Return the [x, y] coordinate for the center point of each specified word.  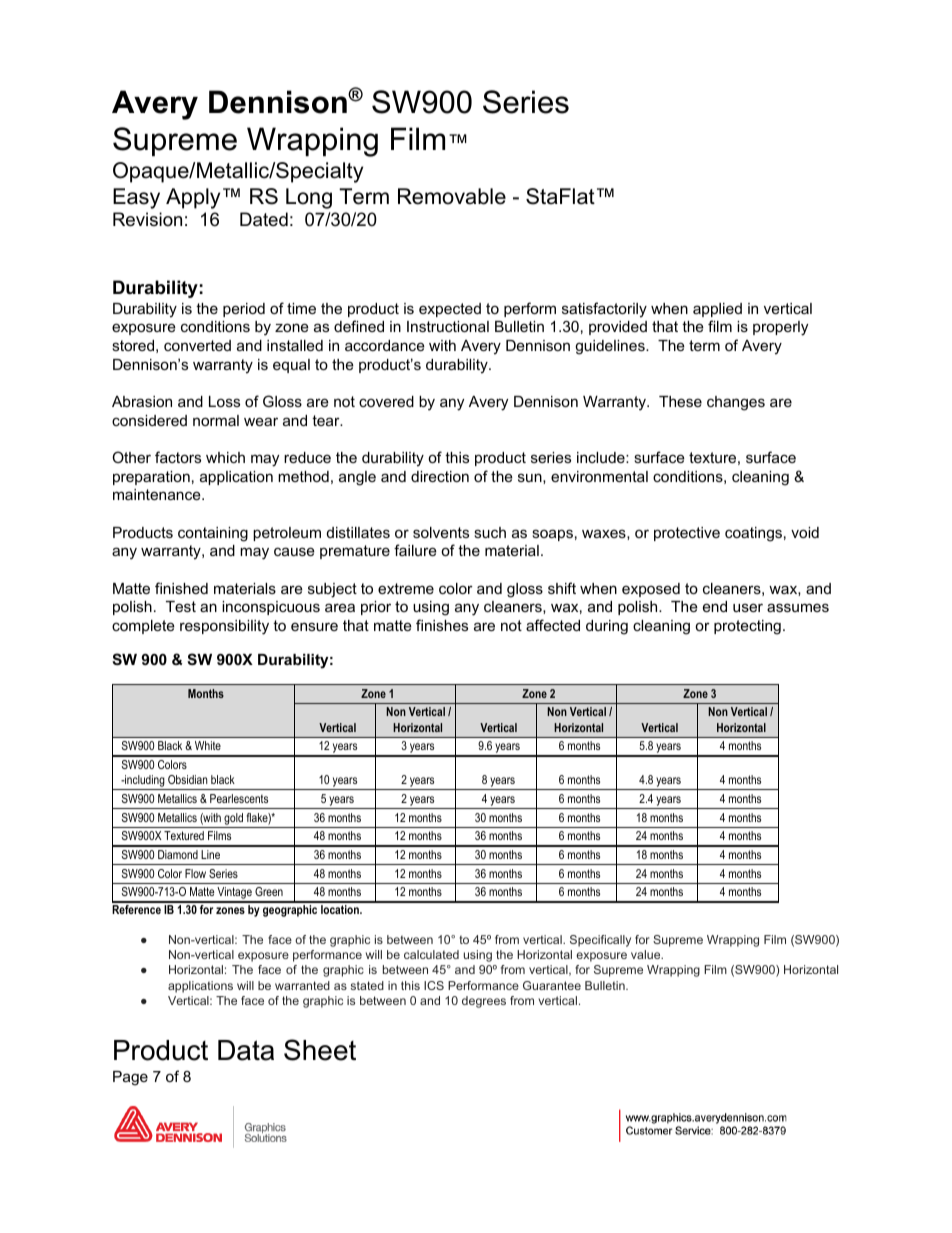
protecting [747, 627]
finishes [442, 625]
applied [717, 310]
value [647, 954]
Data [246, 1050]
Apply [193, 198]
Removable [452, 196]
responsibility [224, 627]
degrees [484, 1002]
